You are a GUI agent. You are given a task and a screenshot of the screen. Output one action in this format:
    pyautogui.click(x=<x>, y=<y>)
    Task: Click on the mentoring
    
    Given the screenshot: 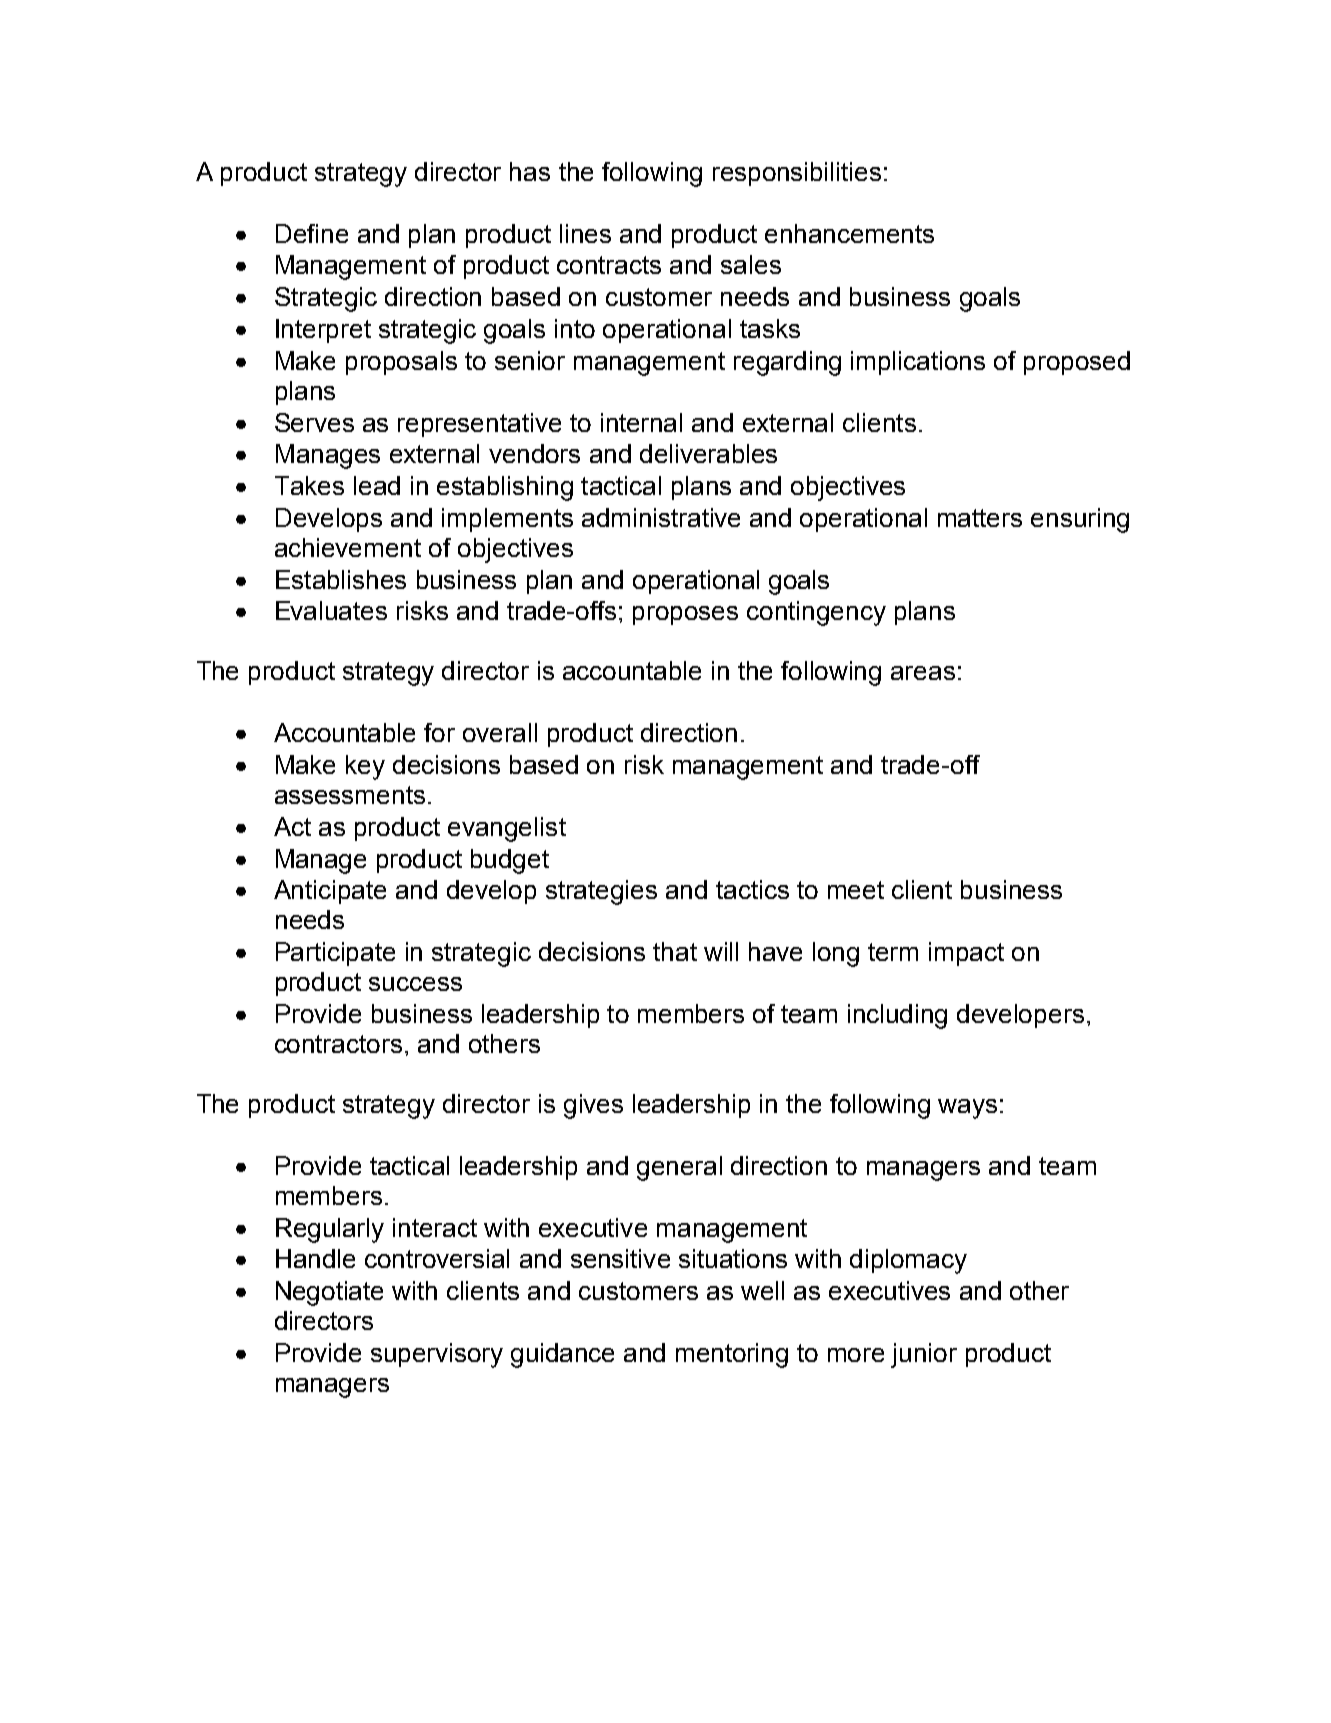 What is the action you would take?
    pyautogui.click(x=732, y=1355)
